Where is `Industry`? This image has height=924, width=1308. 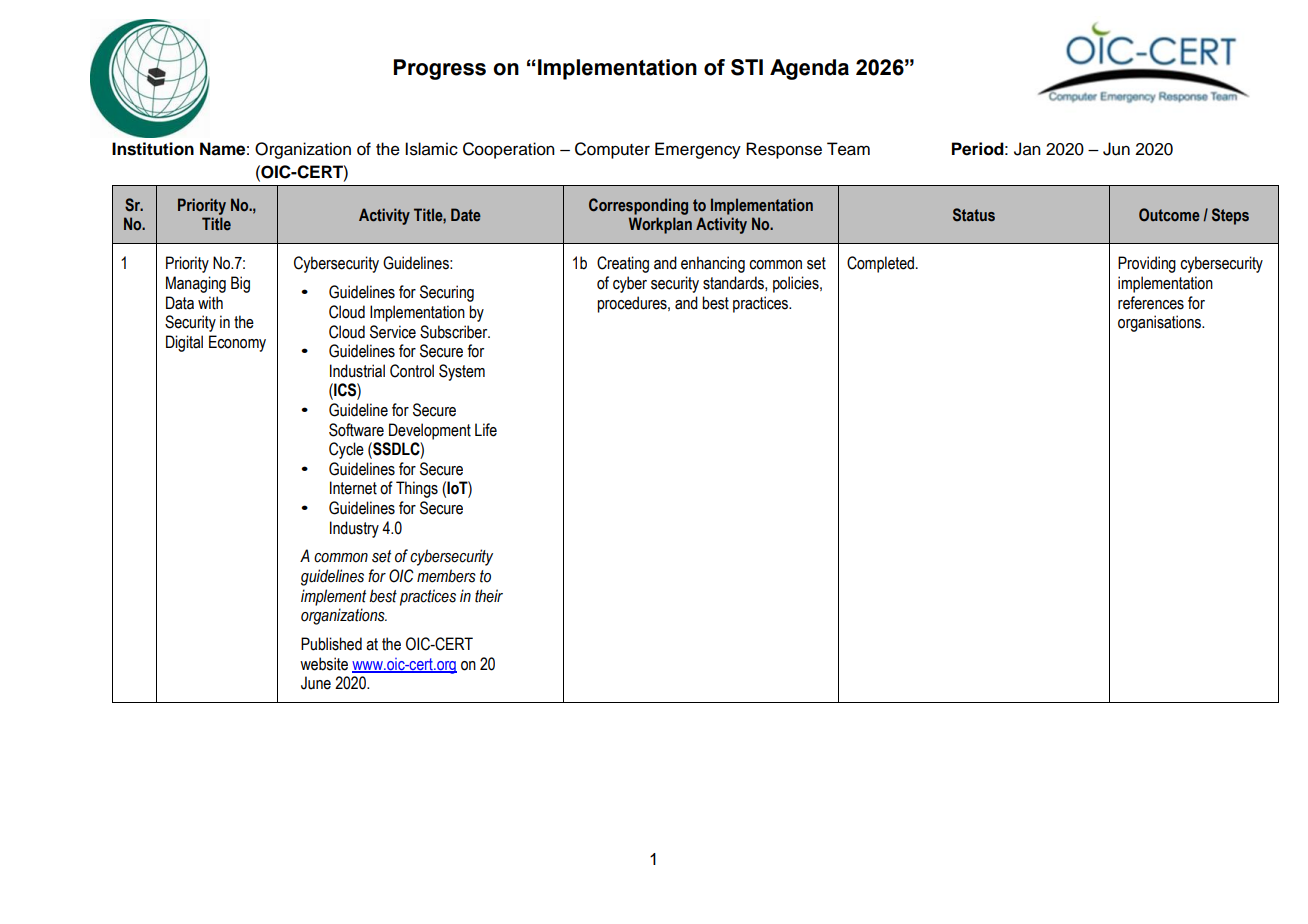 Industry is located at coordinates (354, 529).
